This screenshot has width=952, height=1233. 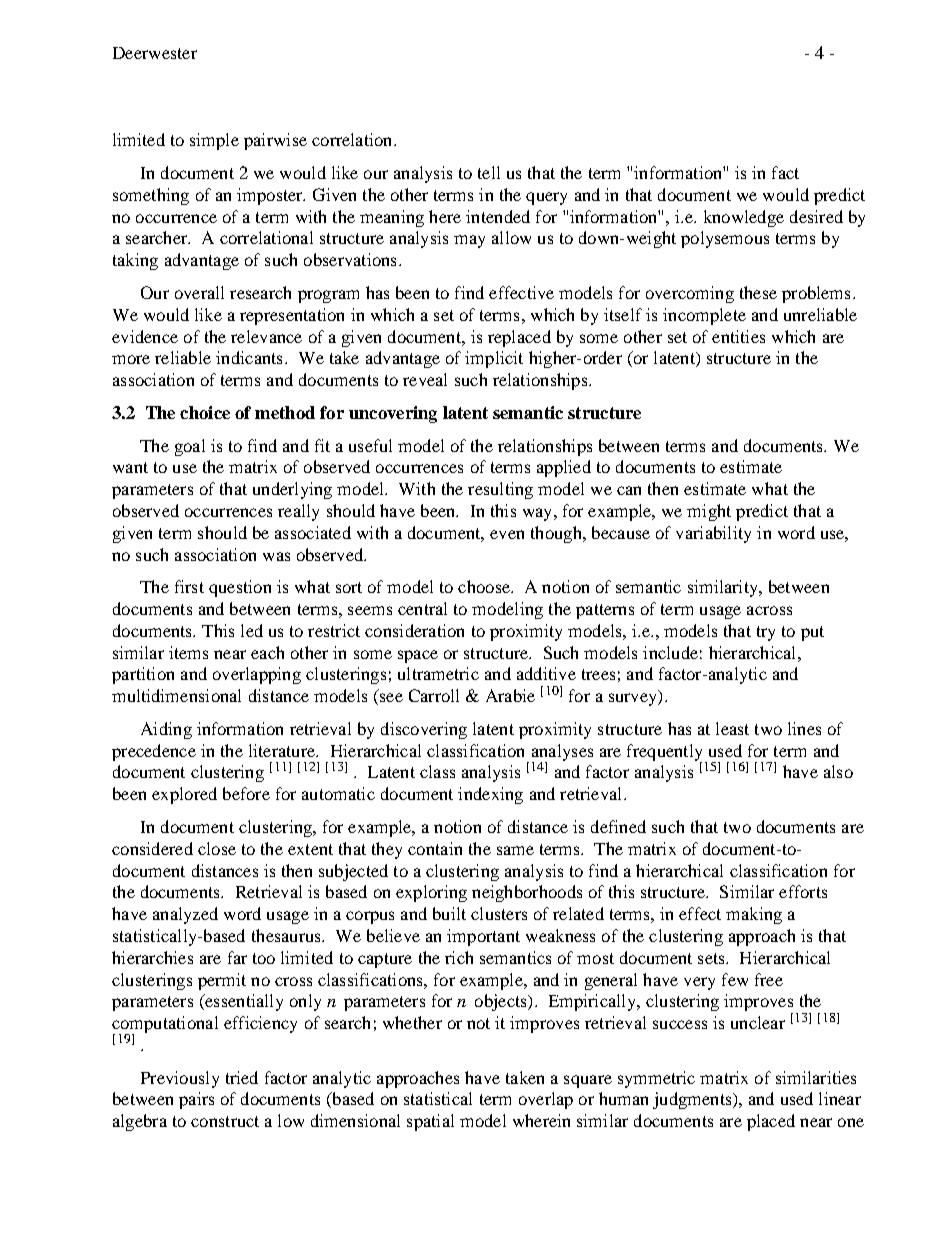 I want to click on spatial, so click(x=430, y=1122).
